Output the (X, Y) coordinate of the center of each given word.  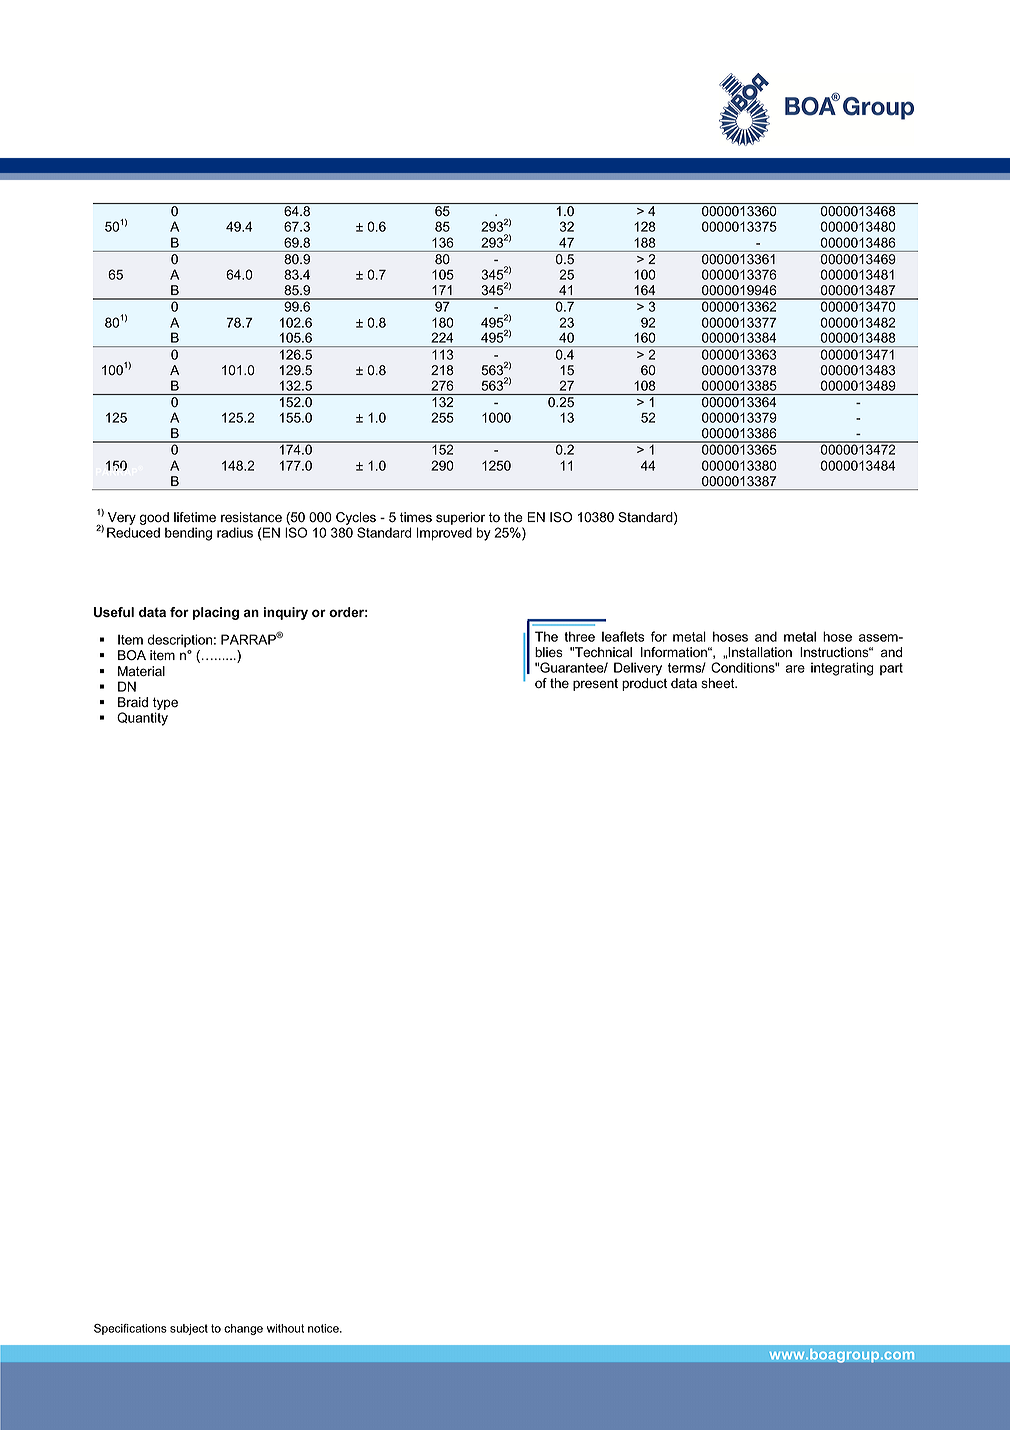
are (795, 669)
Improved (444, 534)
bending (188, 534)
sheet (719, 683)
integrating (842, 669)
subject (189, 1329)
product (644, 684)
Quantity (142, 719)
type (165, 705)
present (595, 684)
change (243, 1329)
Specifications (130, 1329)
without (285, 1328)
